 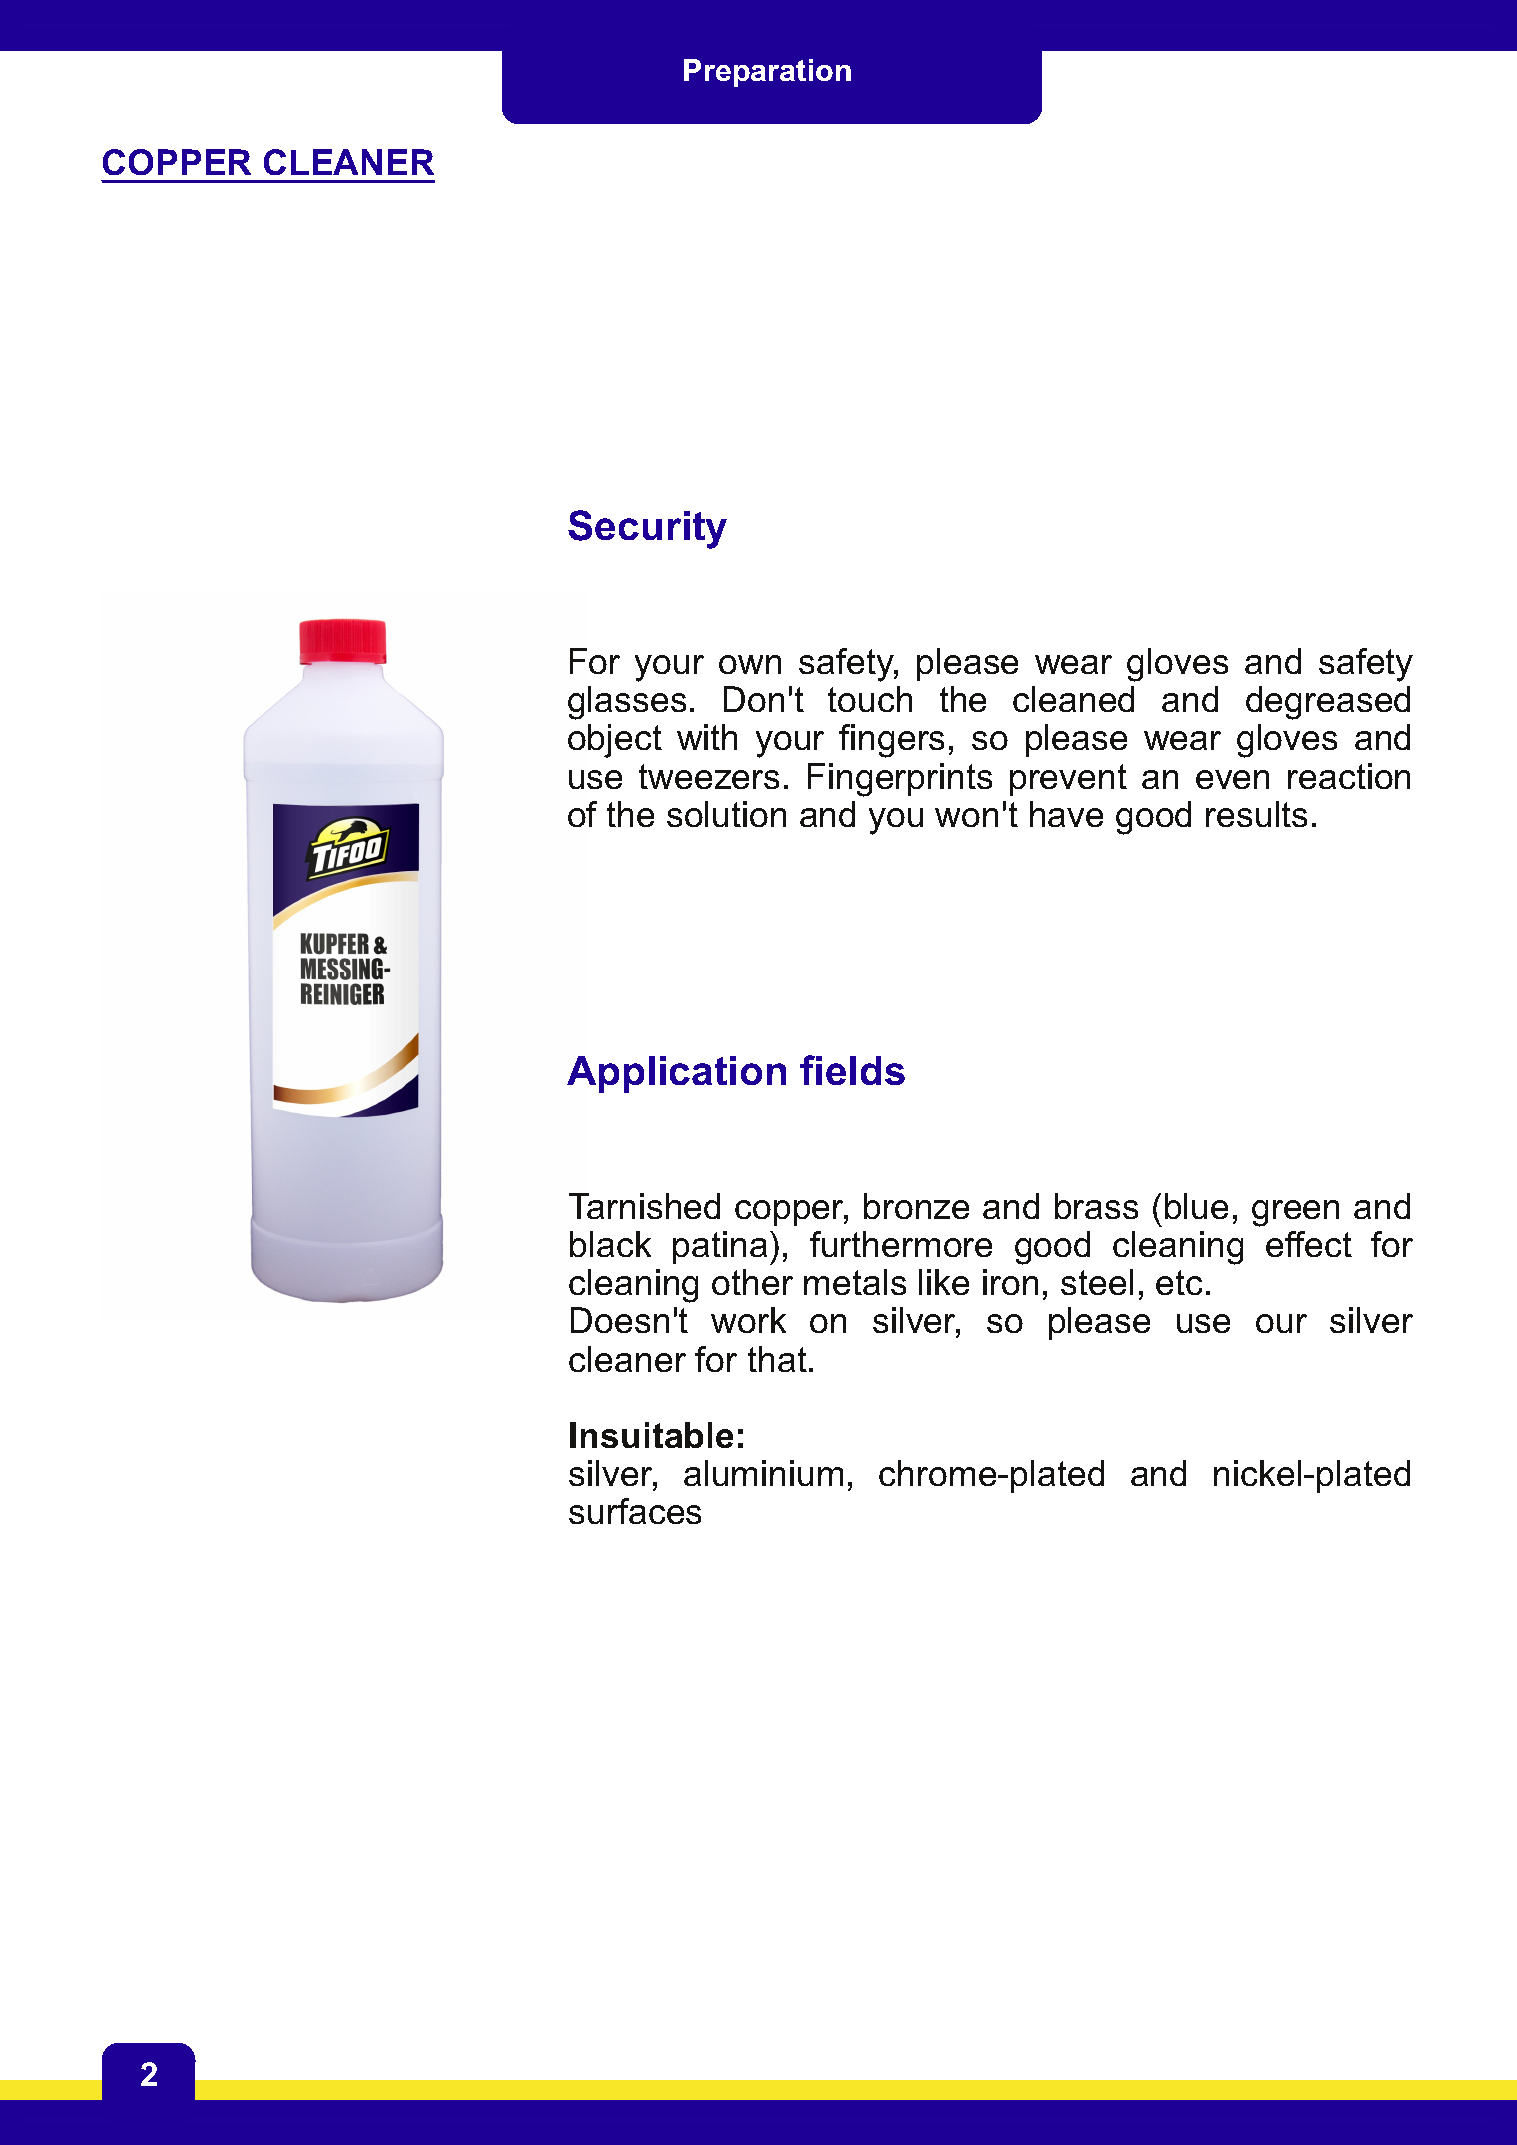 What do you see at coordinates (1073, 699) in the page?
I see `cleaned` at bounding box center [1073, 699].
